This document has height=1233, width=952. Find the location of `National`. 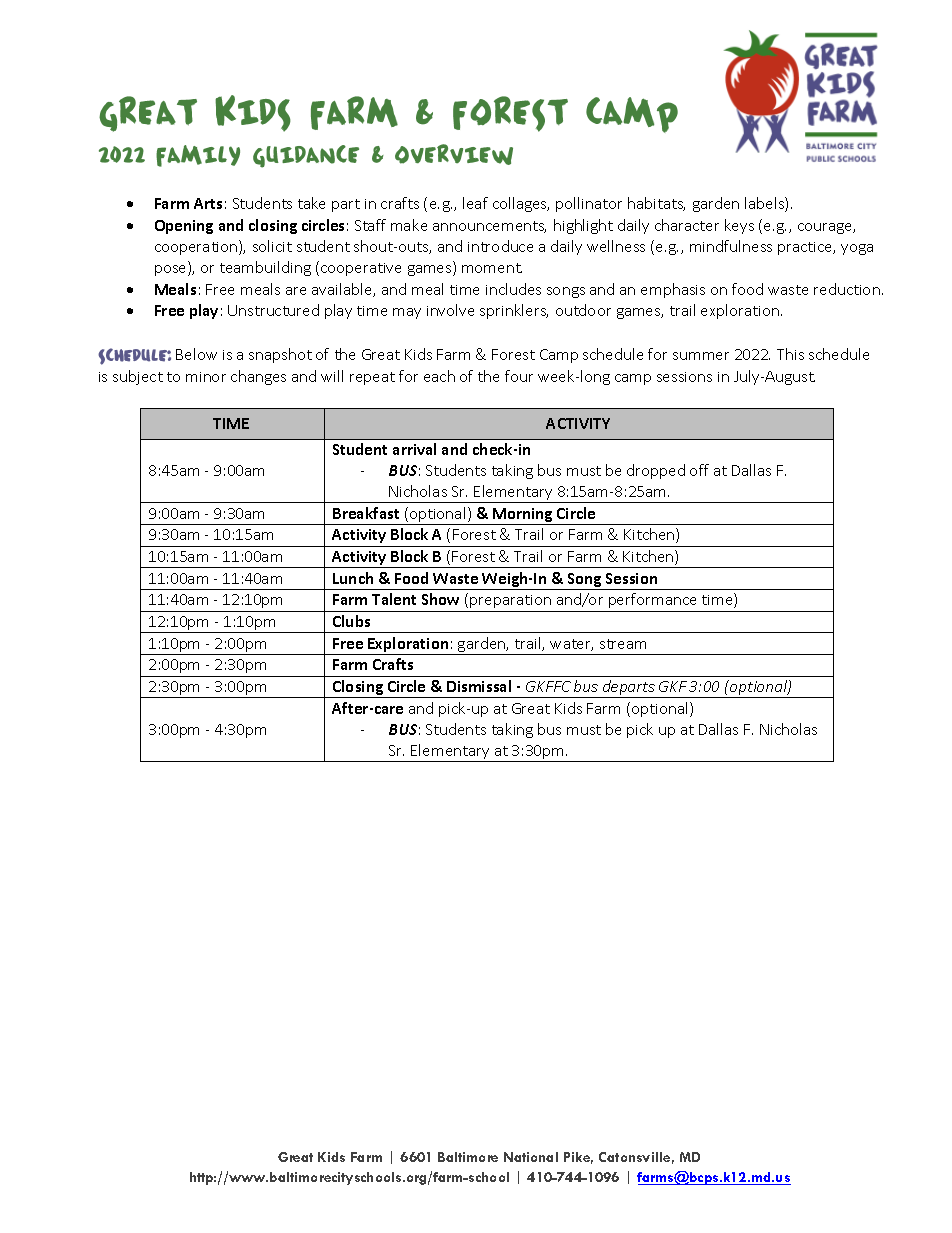

National is located at coordinates (531, 1157).
